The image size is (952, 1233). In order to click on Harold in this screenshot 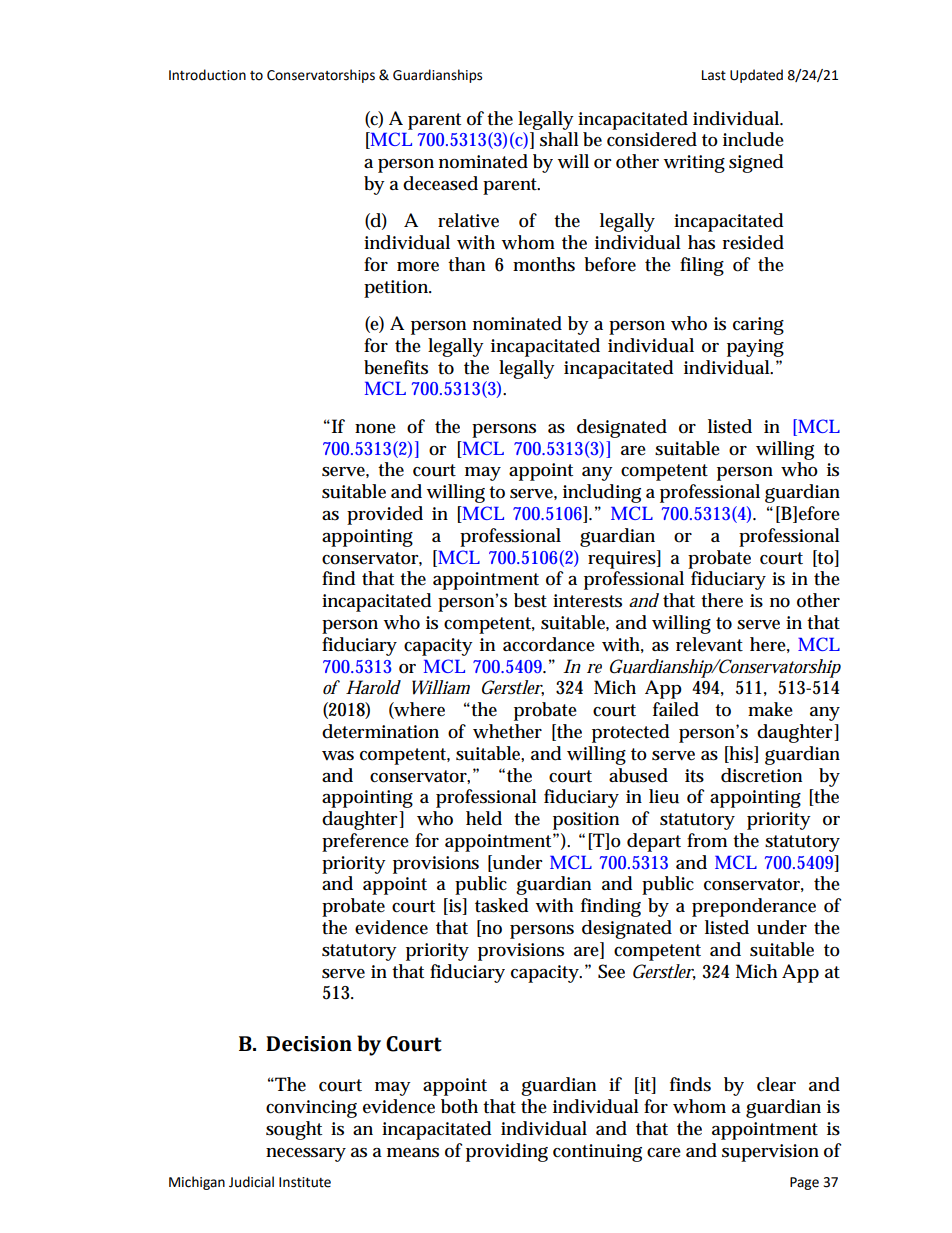, I will do `click(373, 687)`.
